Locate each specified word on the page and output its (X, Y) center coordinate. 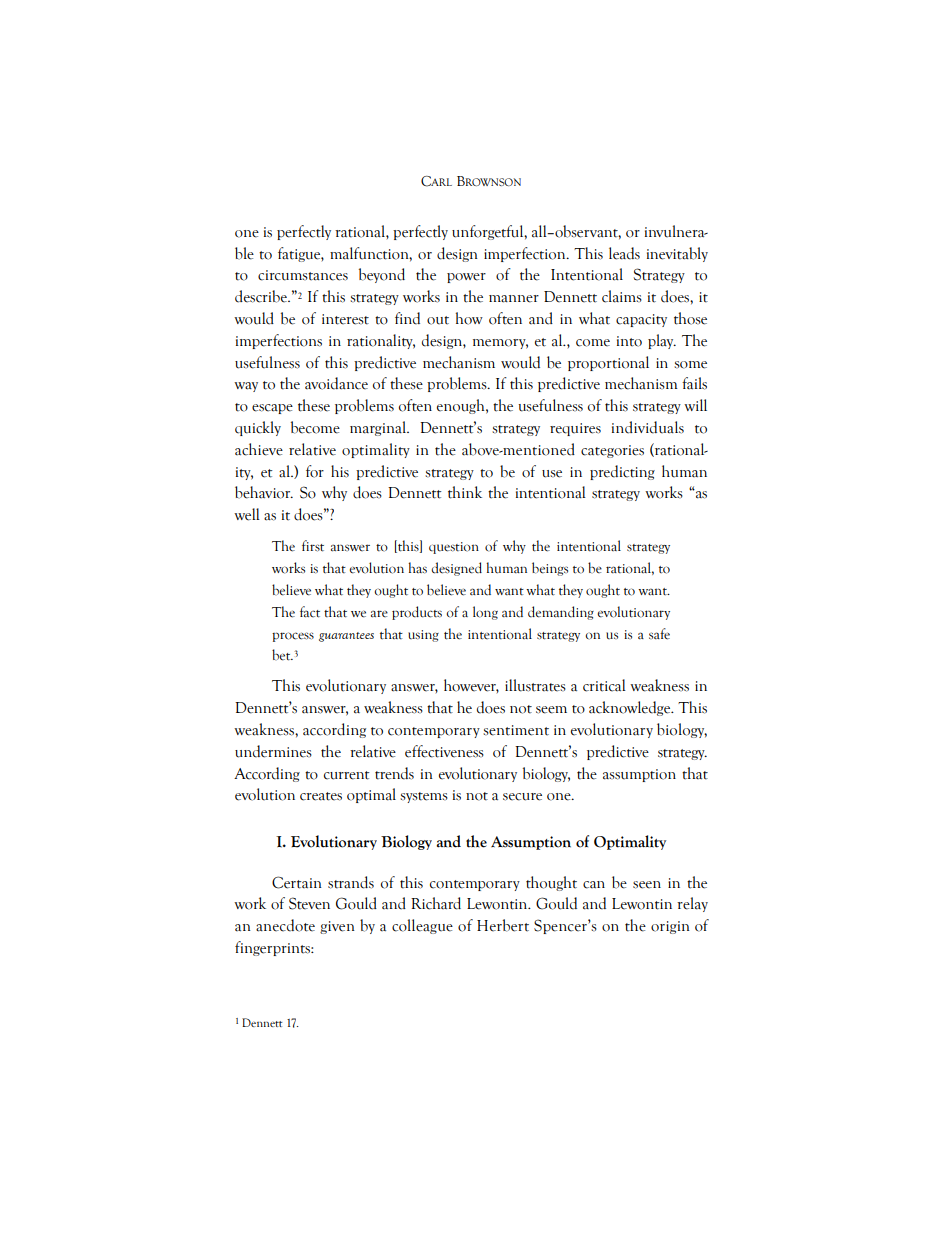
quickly (258, 428)
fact (310, 612)
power (466, 278)
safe (659, 634)
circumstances (303, 275)
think (465, 492)
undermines (273, 751)
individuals (648, 427)
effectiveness (444, 751)
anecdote (285, 925)
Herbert (503, 925)
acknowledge (631, 708)
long (485, 613)
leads (624, 253)
